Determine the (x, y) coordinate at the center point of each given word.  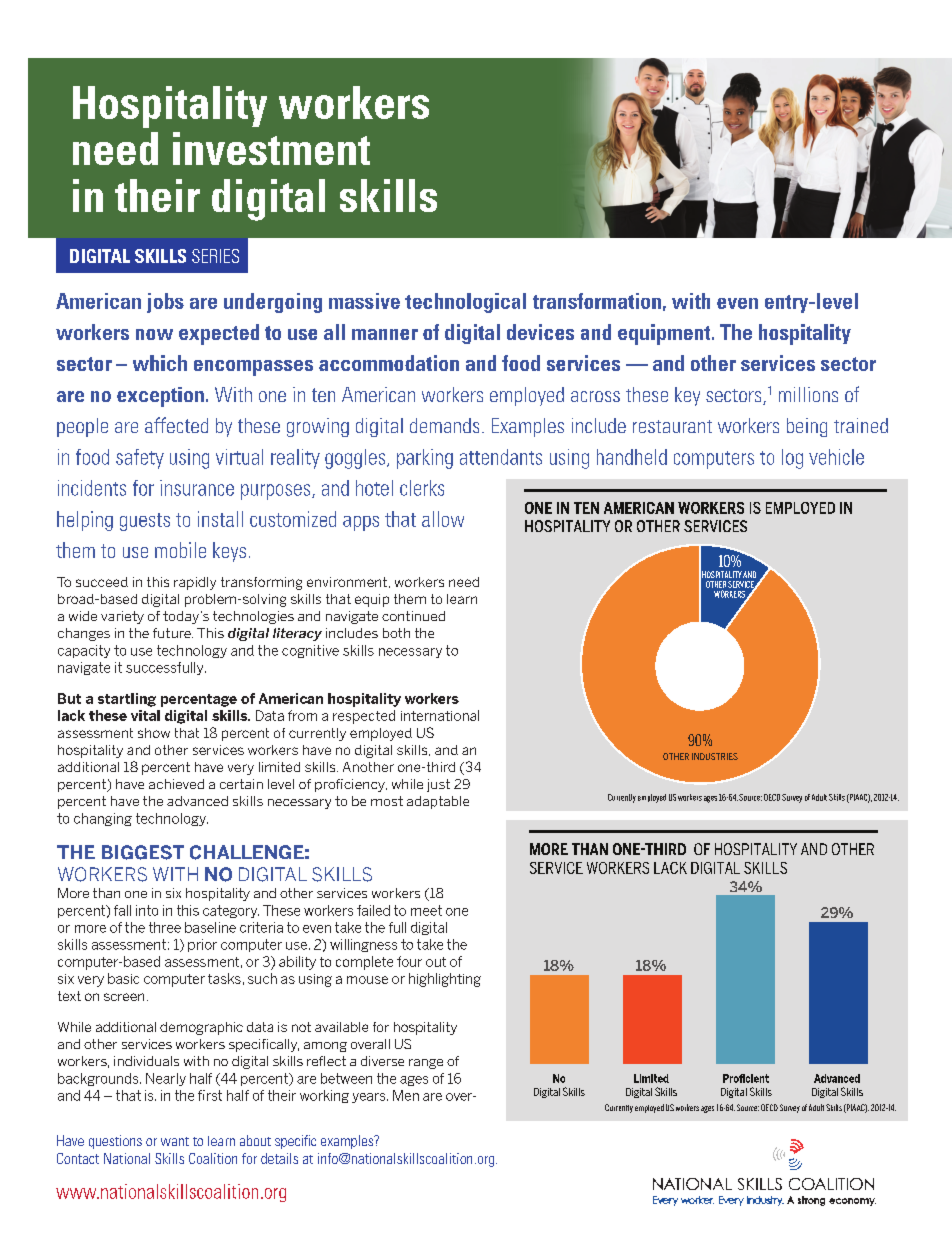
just (438, 785)
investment (271, 148)
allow (443, 519)
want (175, 1141)
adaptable (438, 802)
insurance (197, 488)
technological (465, 303)
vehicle (836, 457)
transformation (597, 301)
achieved (176, 784)
